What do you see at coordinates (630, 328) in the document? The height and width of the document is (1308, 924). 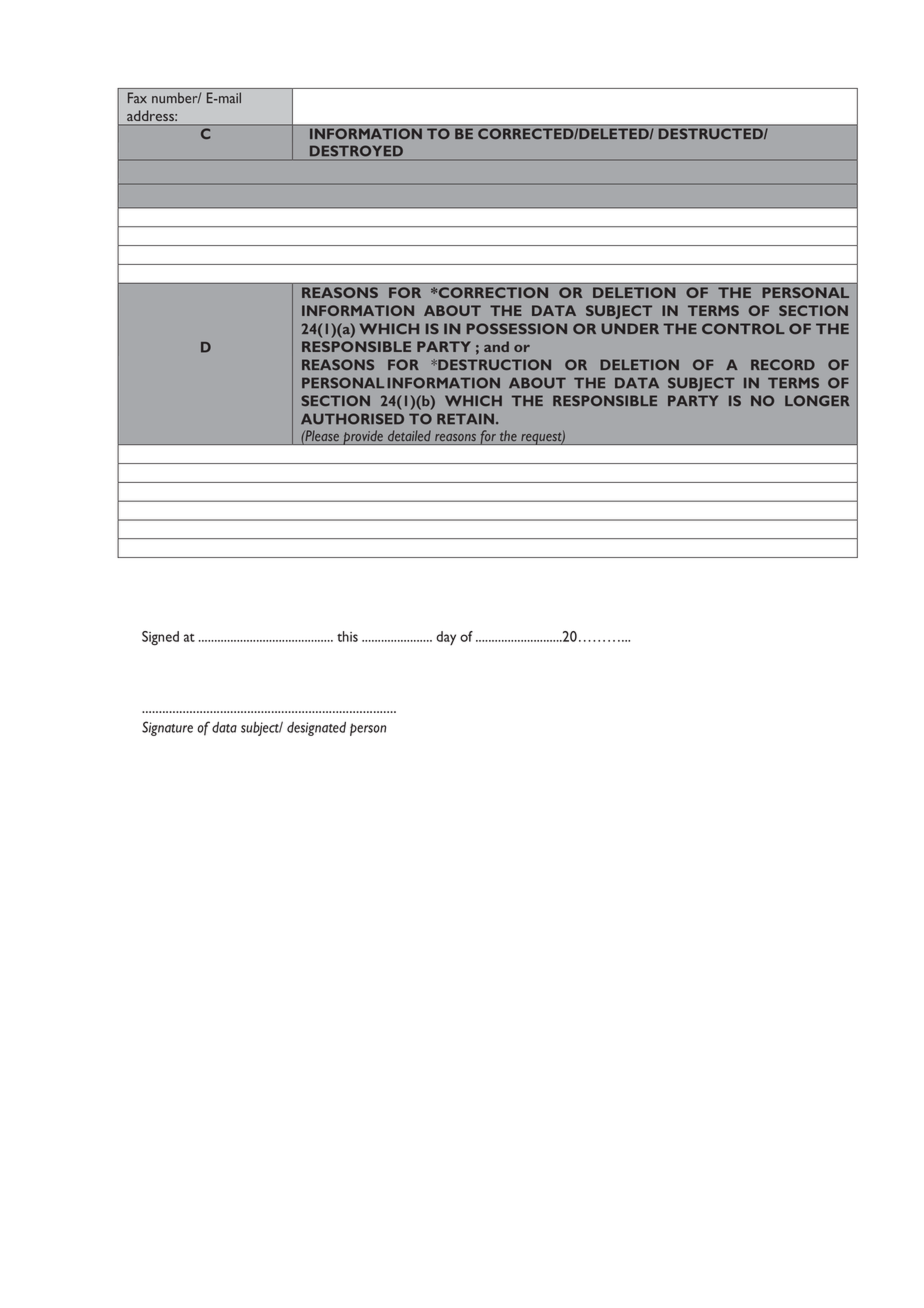 I see `UNDER` at bounding box center [630, 328].
